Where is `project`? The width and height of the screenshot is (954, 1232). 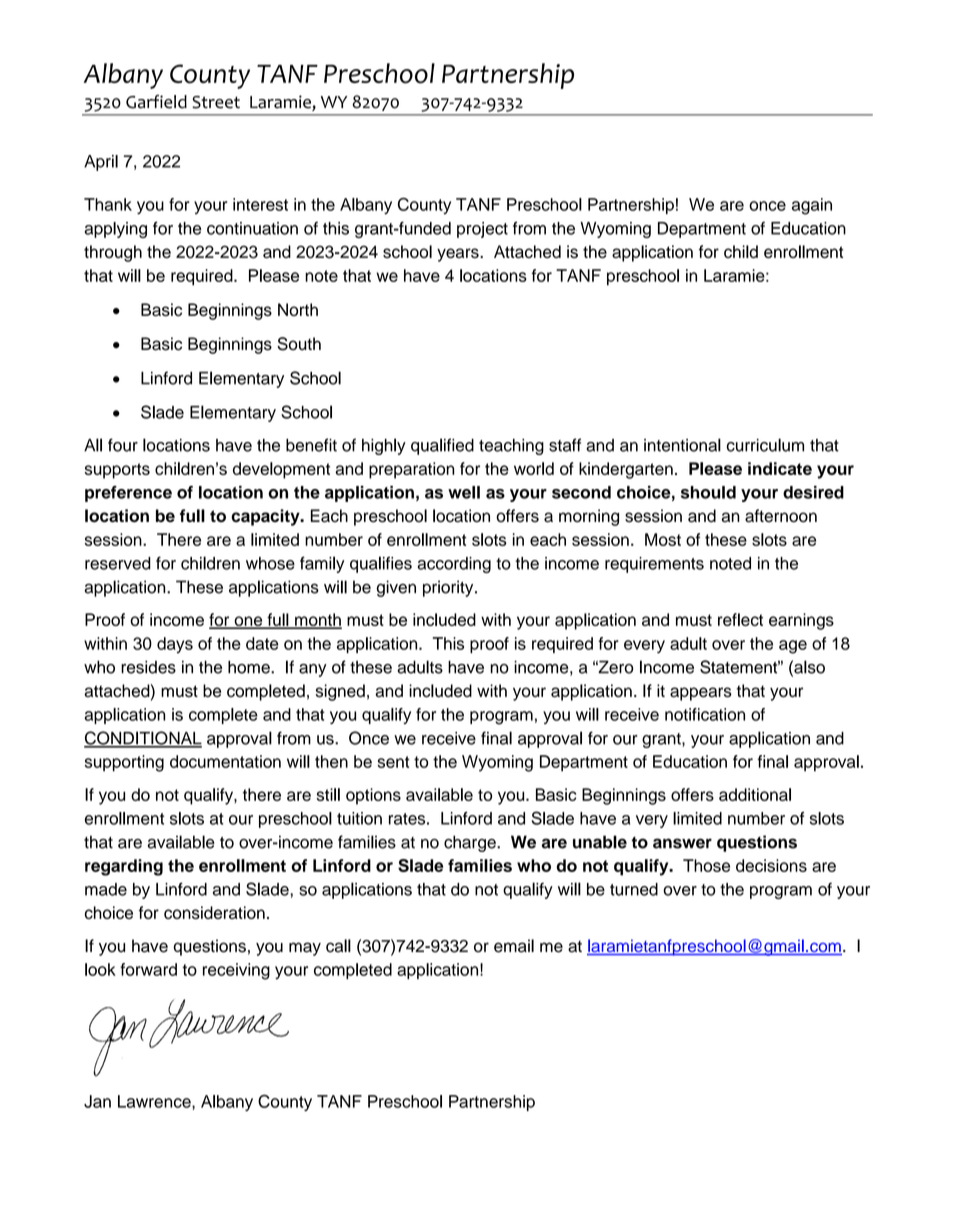 project is located at coordinates (482, 230).
